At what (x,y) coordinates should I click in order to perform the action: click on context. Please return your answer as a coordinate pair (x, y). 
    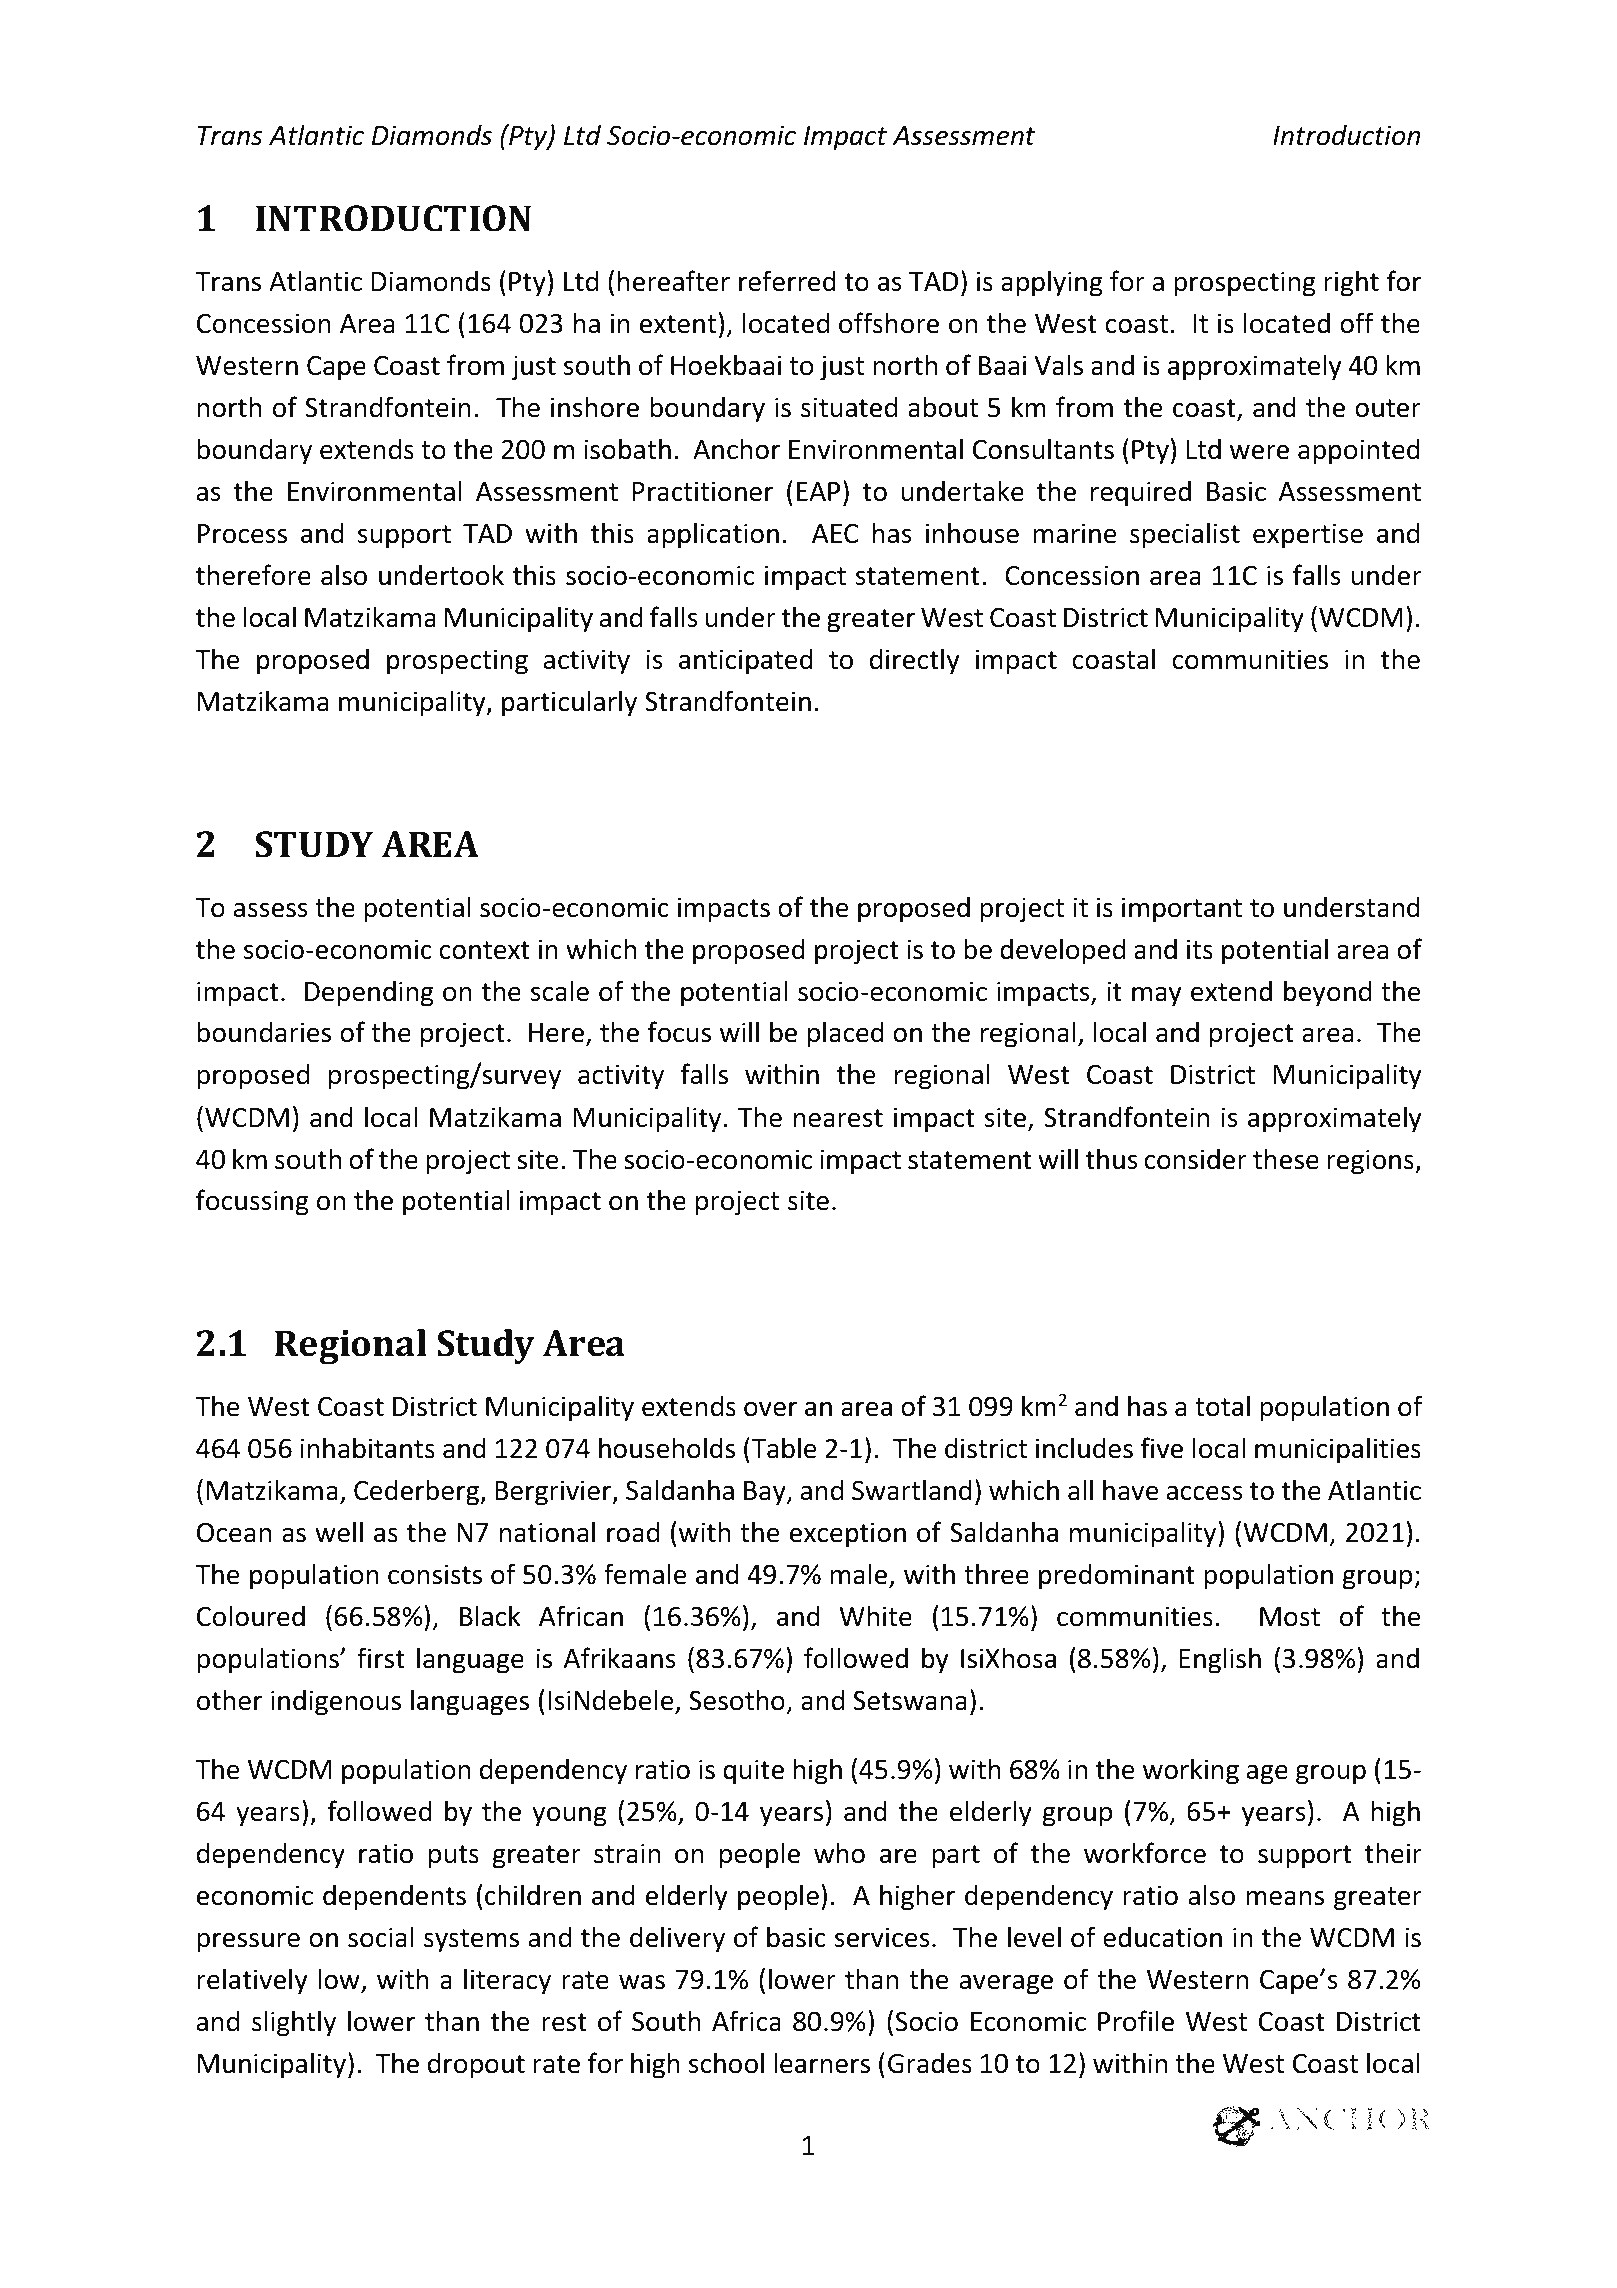
    Looking at the image, I should click on (485, 950).
